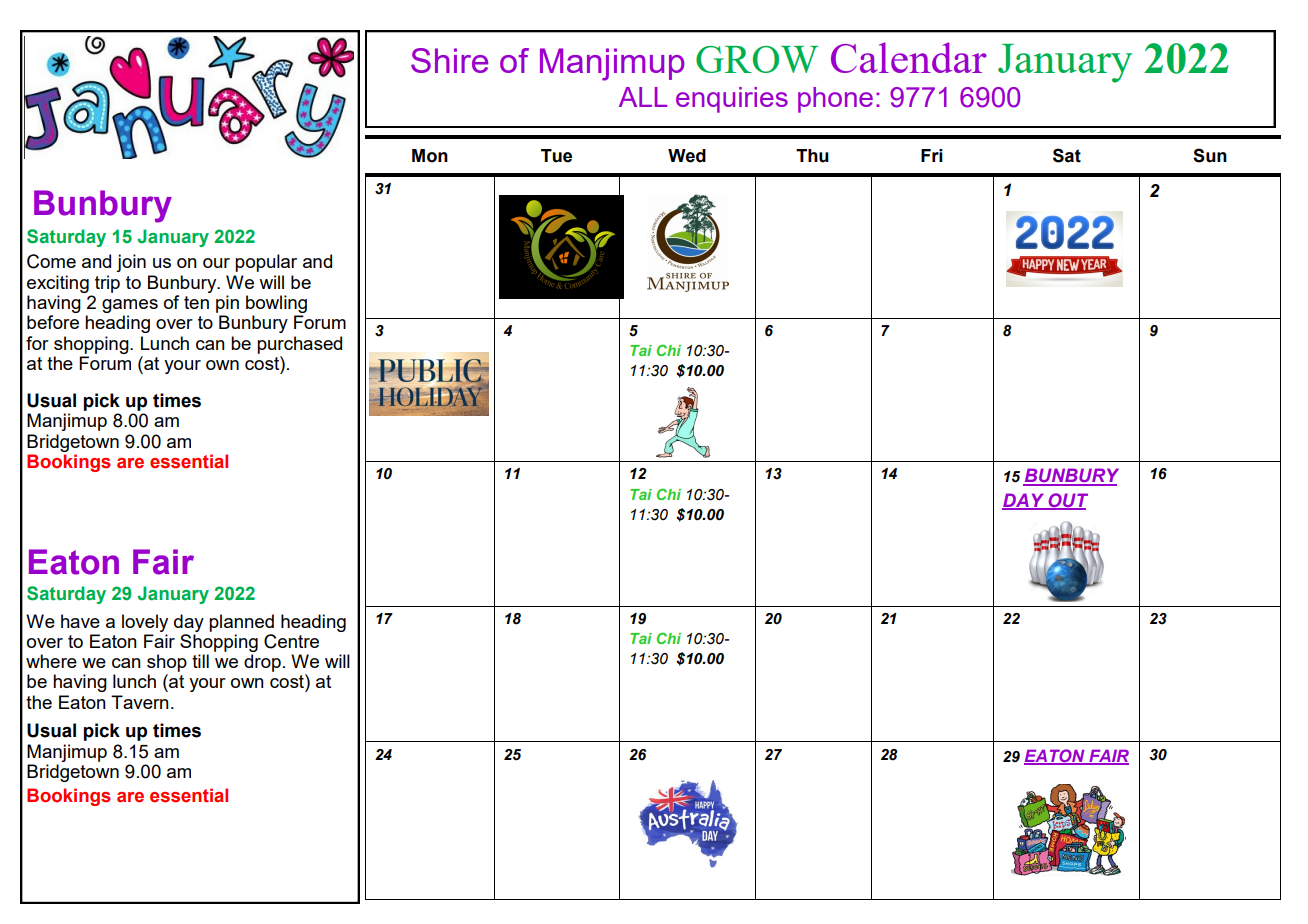 The height and width of the page is (924, 1308). Describe the element at coordinates (449, 60) in the page. I see `Shire` at that location.
